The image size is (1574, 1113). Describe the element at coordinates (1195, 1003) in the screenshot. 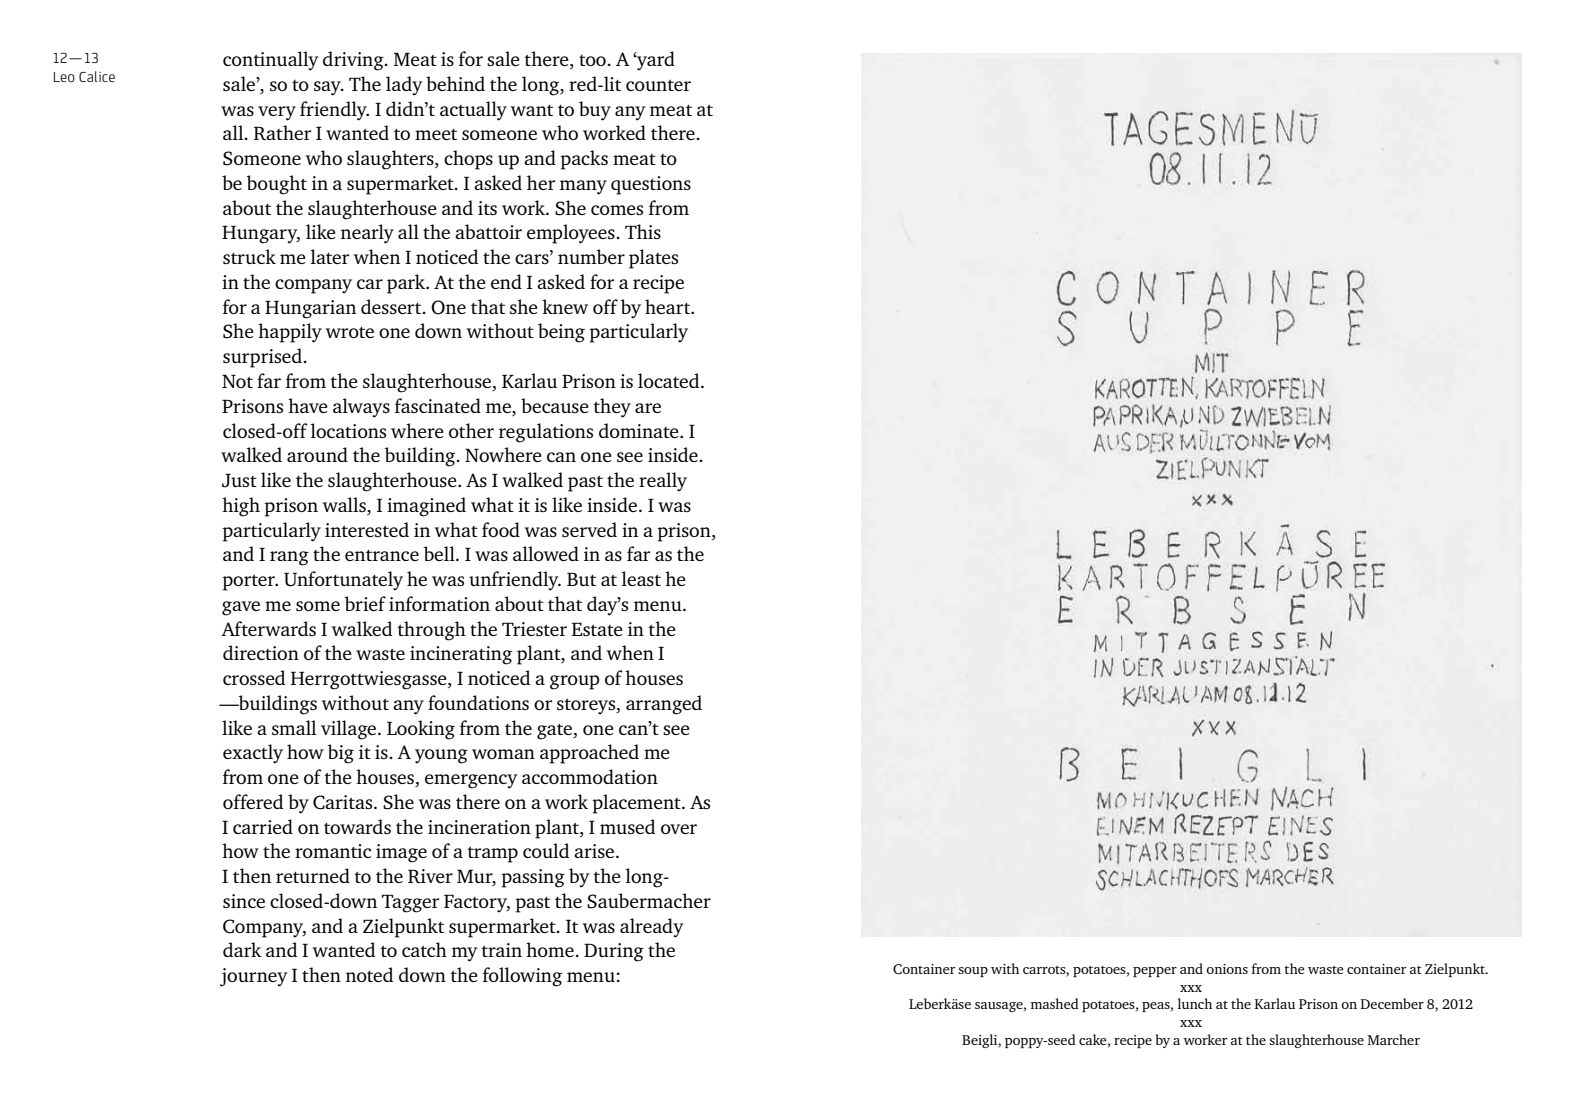

I see `lunch` at that location.
